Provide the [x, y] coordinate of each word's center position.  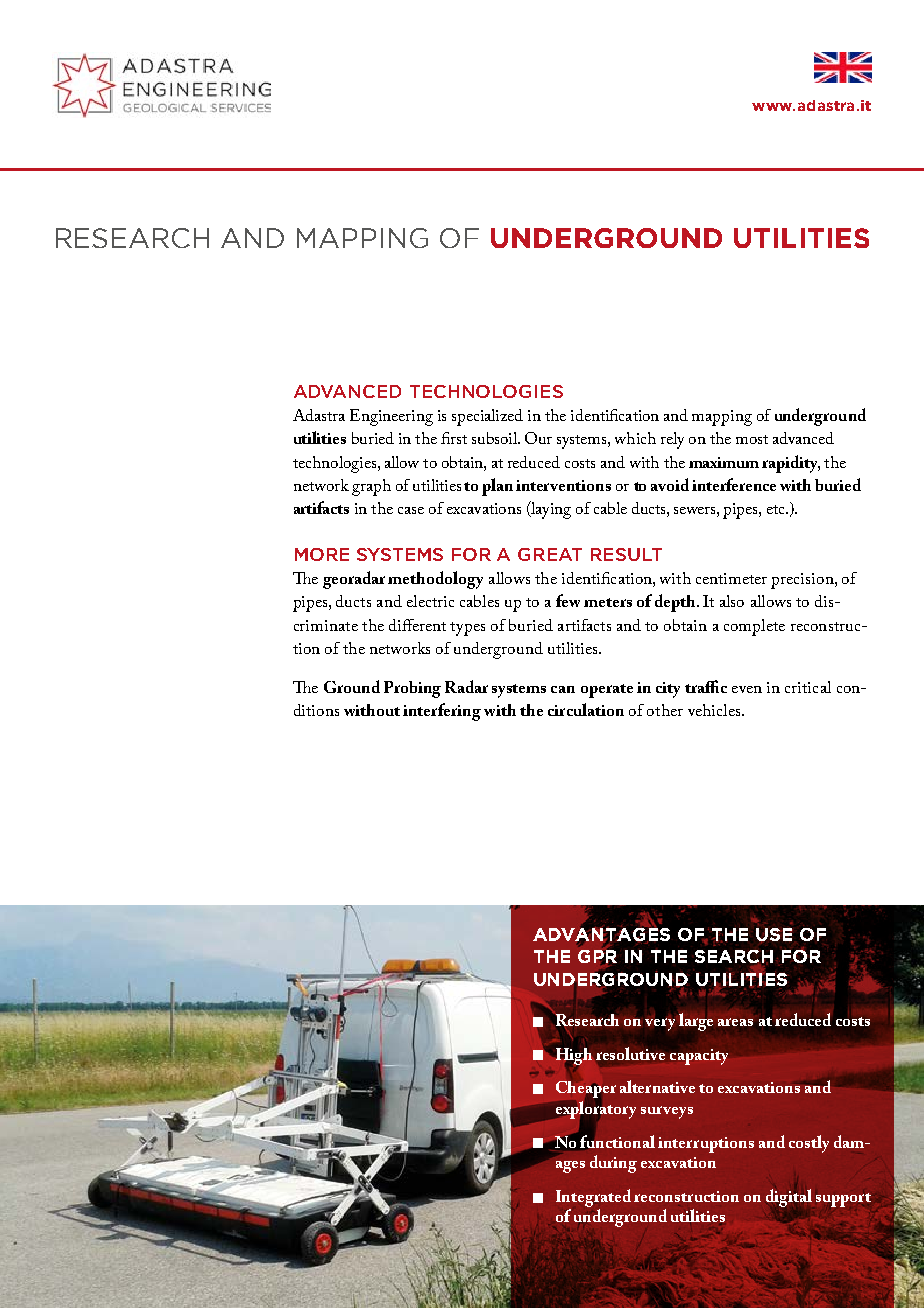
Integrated [593, 1198]
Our [538, 438]
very [660, 1024]
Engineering [391, 417]
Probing [412, 689]
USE [774, 935]
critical [808, 687]
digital [789, 1198]
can [563, 689]
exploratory [596, 1110]
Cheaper [586, 1091]
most [752, 439]
